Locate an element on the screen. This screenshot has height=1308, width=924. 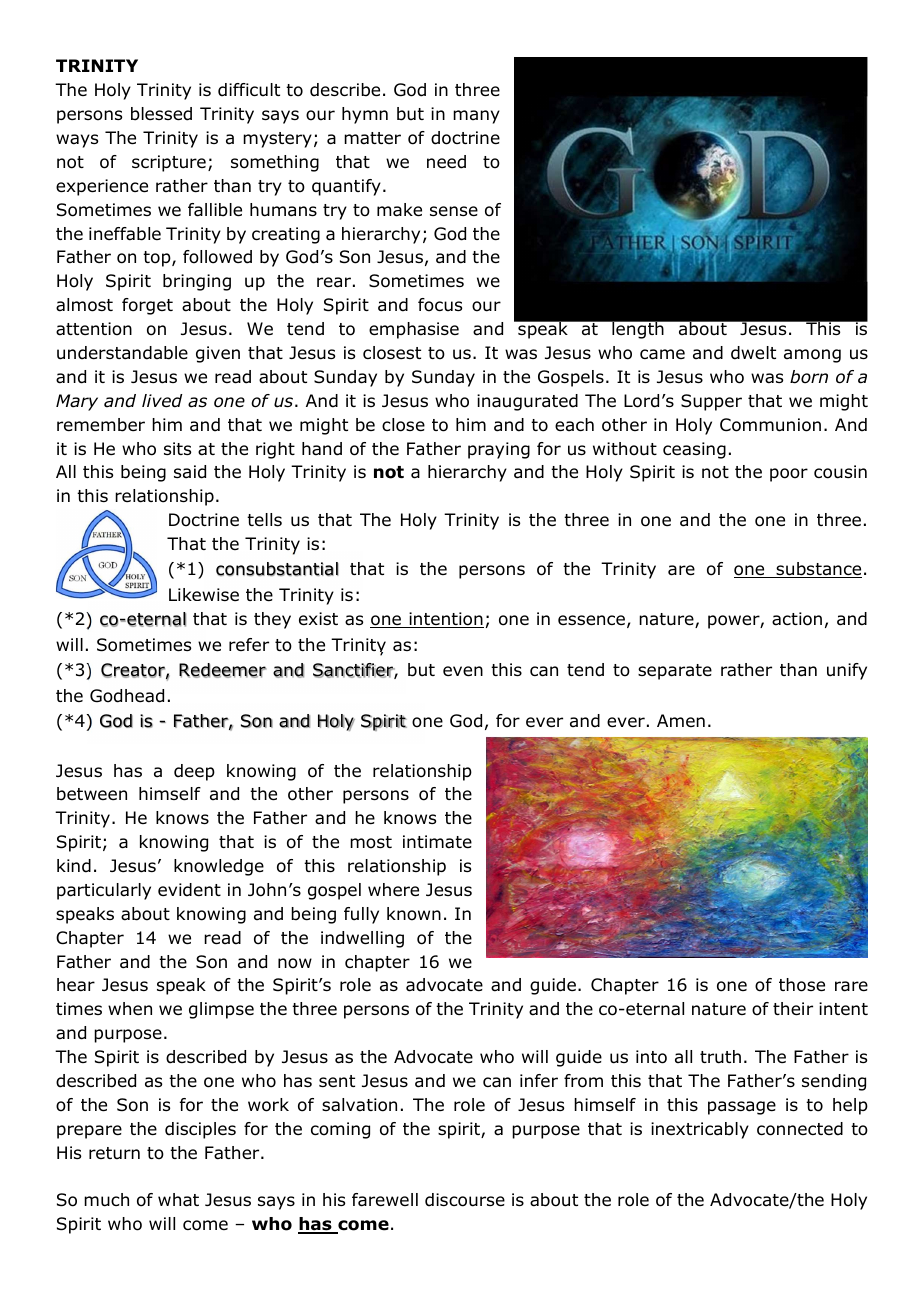
action is located at coordinates (797, 619).
